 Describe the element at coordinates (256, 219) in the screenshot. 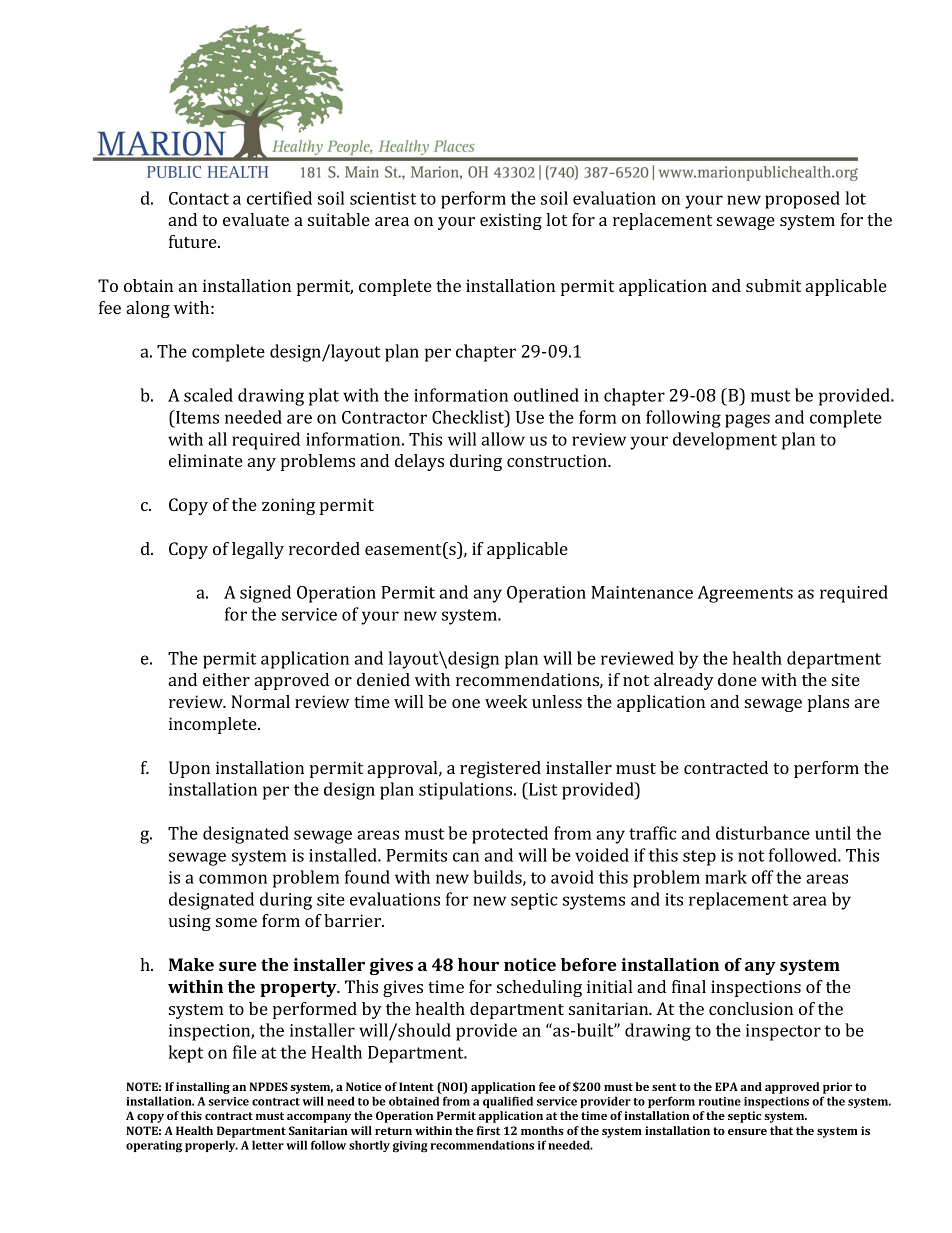

I see `evaluate` at that location.
